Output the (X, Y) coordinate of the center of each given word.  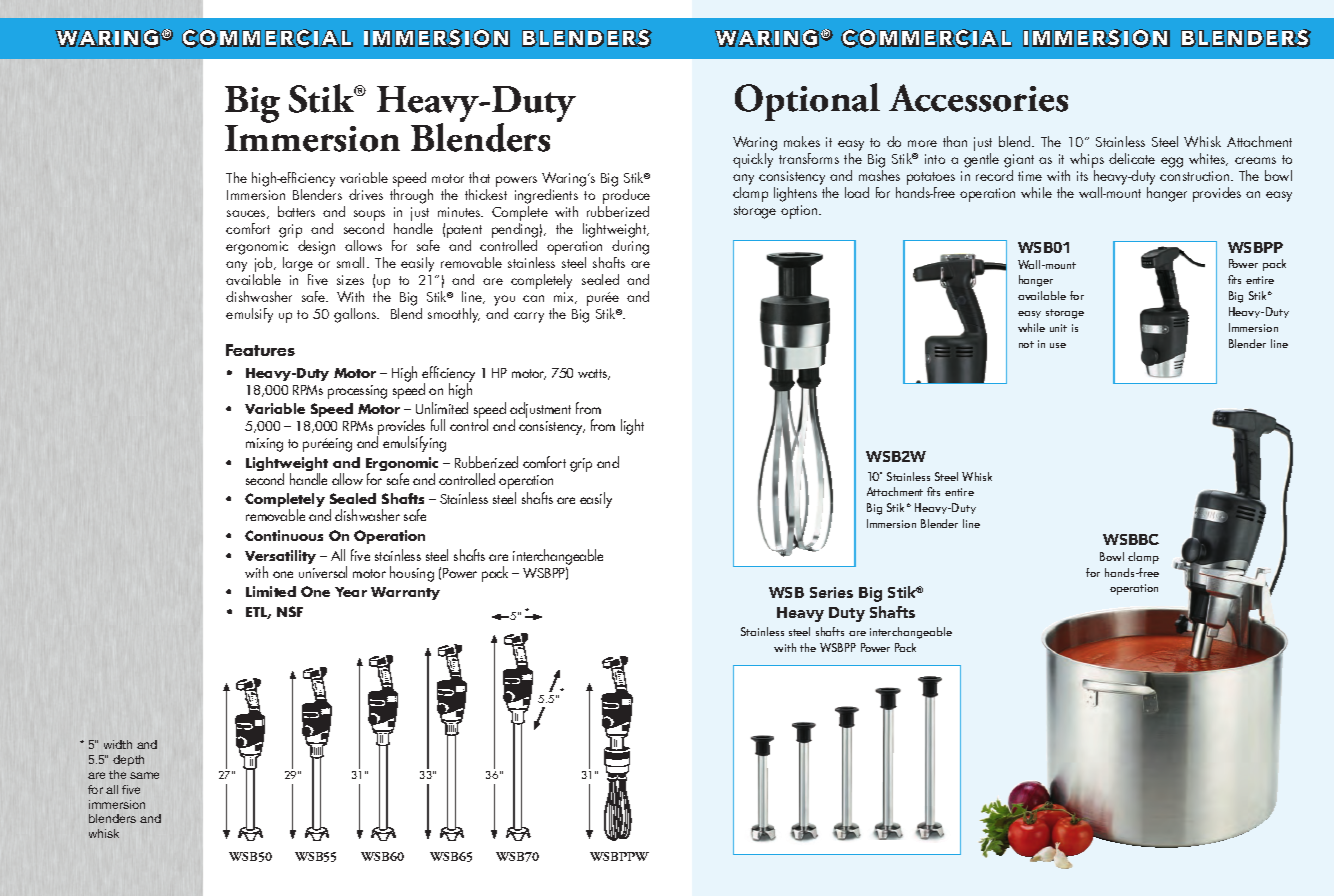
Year (351, 592)
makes (802, 141)
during (630, 249)
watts (594, 374)
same (144, 775)
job (264, 266)
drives (366, 194)
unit (1058, 328)
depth (128, 760)
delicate (1132, 158)
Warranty (405, 593)
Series (831, 592)
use (1058, 345)
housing (412, 574)
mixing (264, 445)
